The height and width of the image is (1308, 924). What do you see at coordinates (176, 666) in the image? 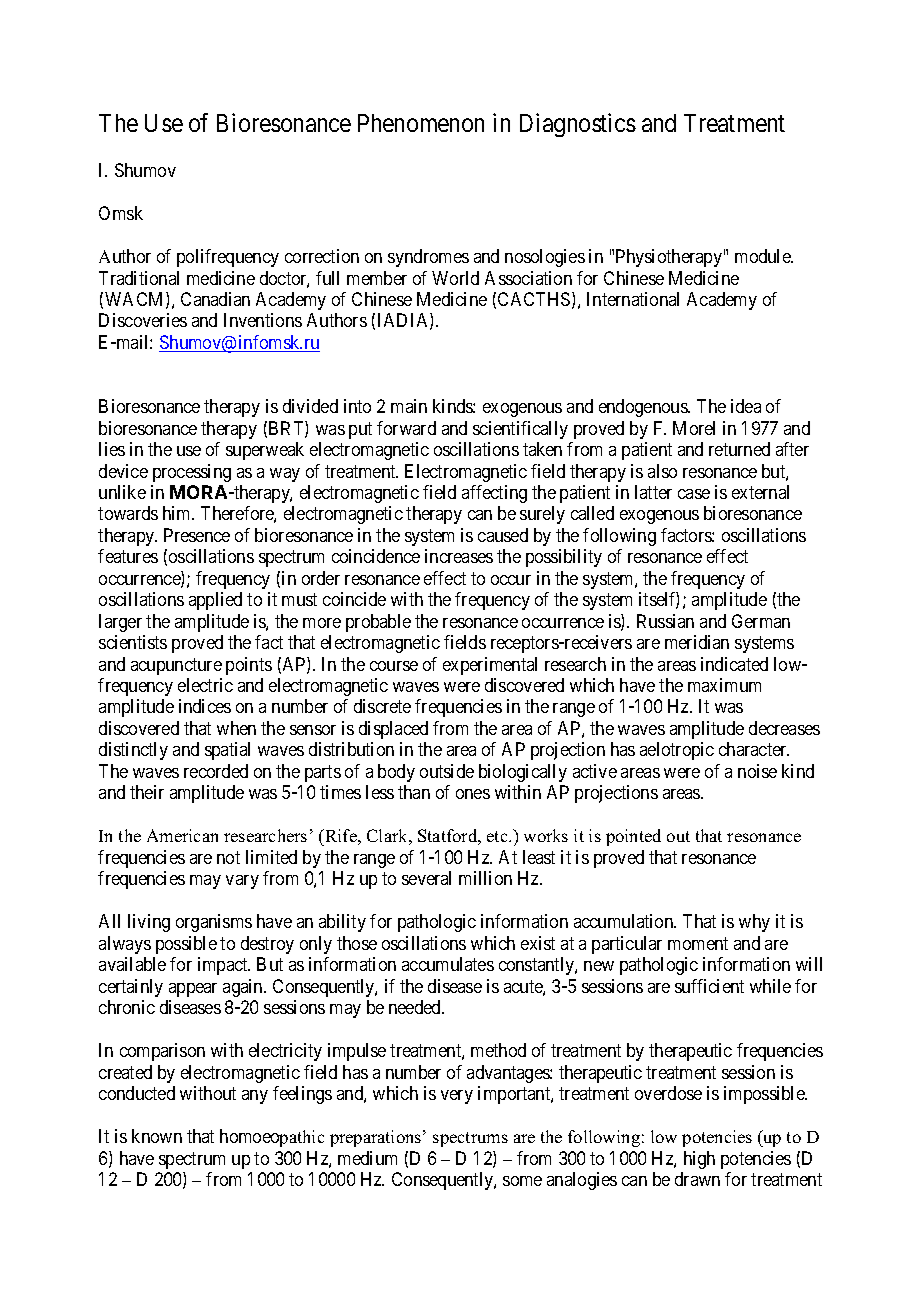
I see `acupuncture` at bounding box center [176, 666].
